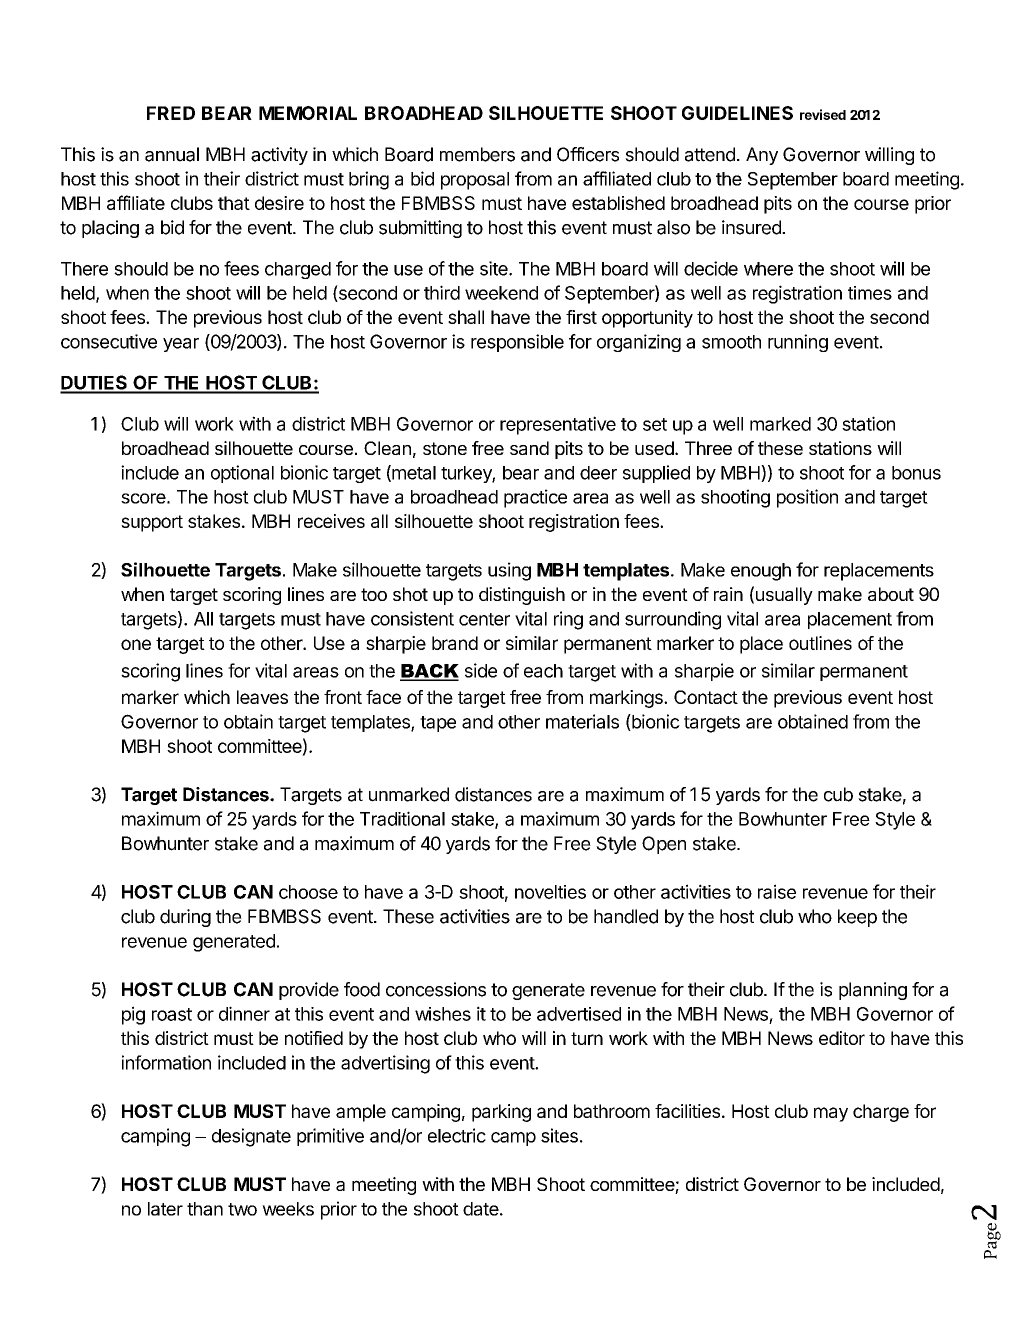 The image size is (1025, 1326). I want to click on may, so click(831, 1114).
